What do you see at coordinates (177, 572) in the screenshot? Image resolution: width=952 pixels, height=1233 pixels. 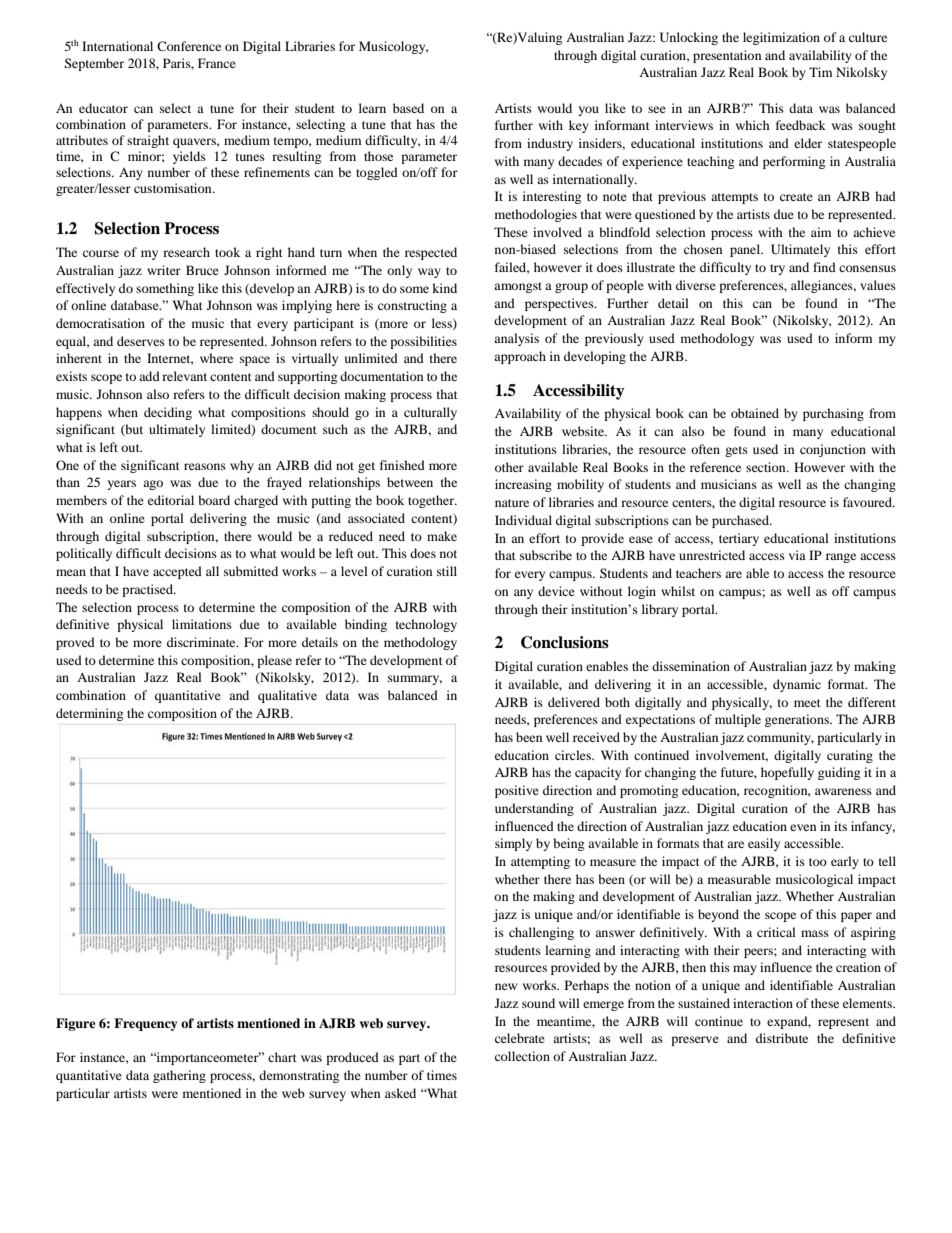 I see `accepted` at bounding box center [177, 572].
